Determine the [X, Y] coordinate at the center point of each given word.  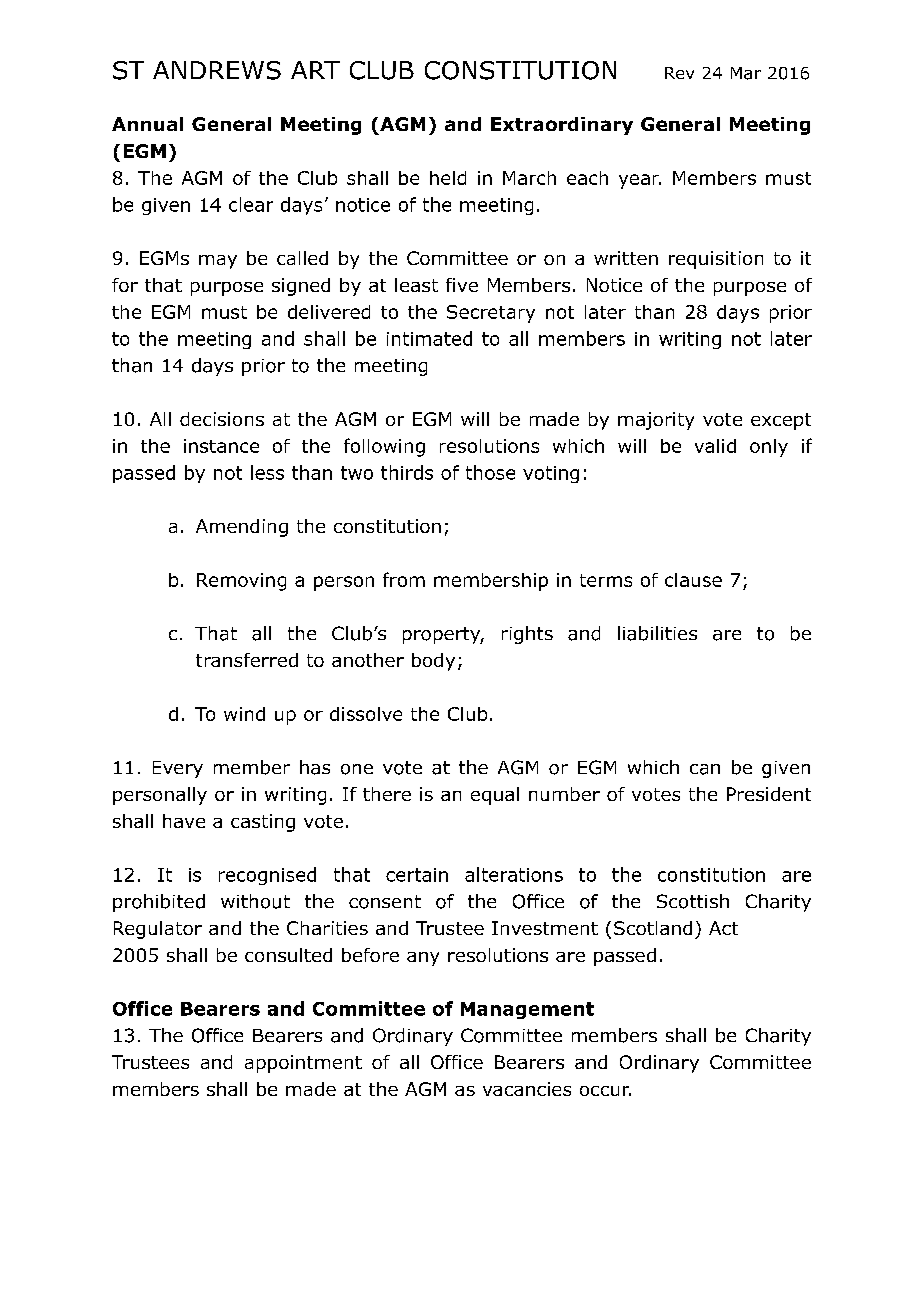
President [769, 794]
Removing [241, 582]
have [184, 821]
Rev [679, 73]
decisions [222, 419]
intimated [429, 338]
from [404, 579]
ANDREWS [217, 70]
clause [693, 580]
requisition [716, 260]
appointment [303, 1064]
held [448, 178]
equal [495, 796]
